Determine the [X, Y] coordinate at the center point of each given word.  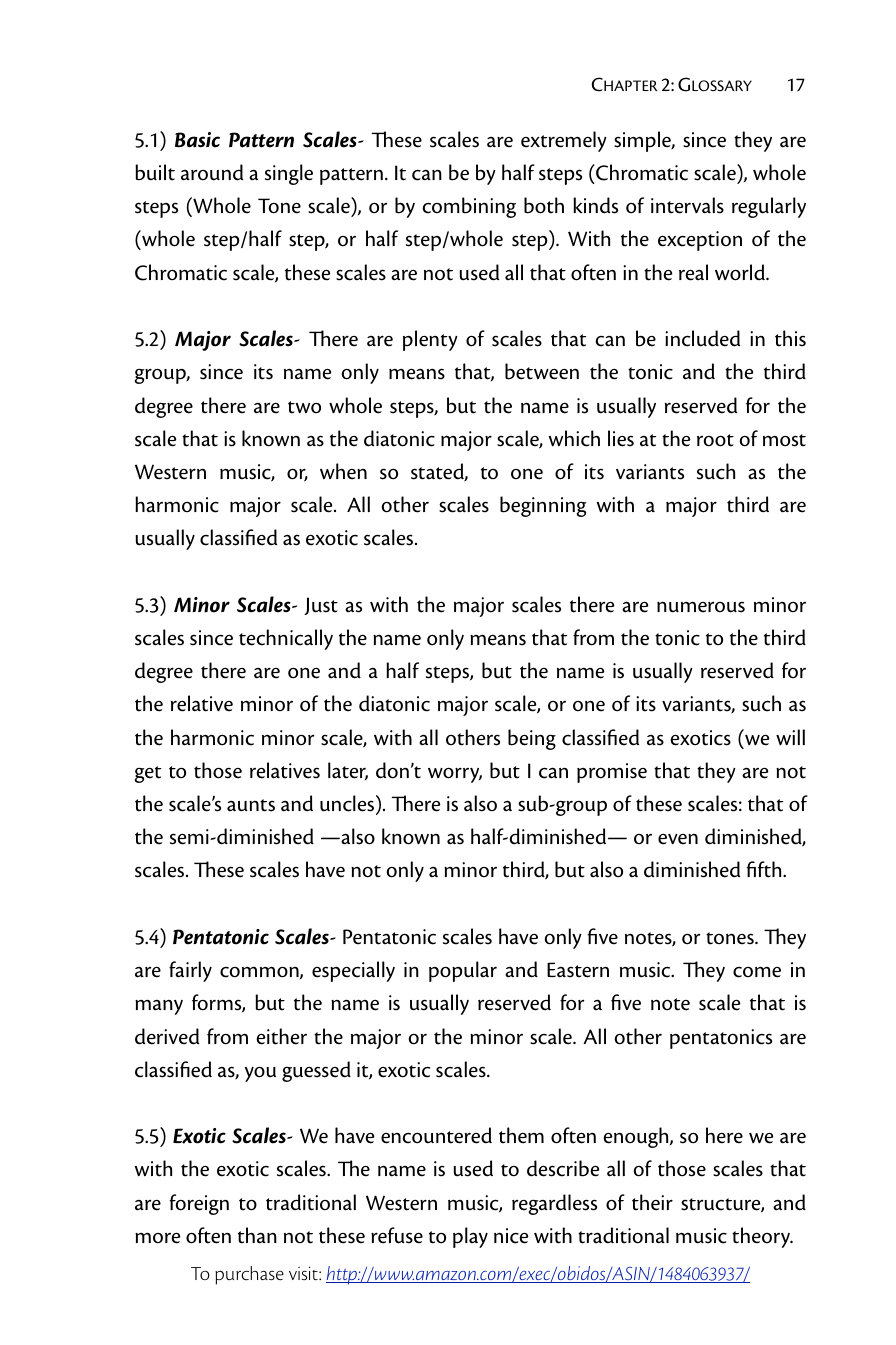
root [715, 440]
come [757, 972]
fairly [190, 971]
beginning [543, 506]
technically [286, 639]
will [790, 737]
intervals [687, 205]
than [257, 1235]
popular [463, 971]
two [304, 407]
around [212, 172]
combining [469, 207]
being [532, 739]
